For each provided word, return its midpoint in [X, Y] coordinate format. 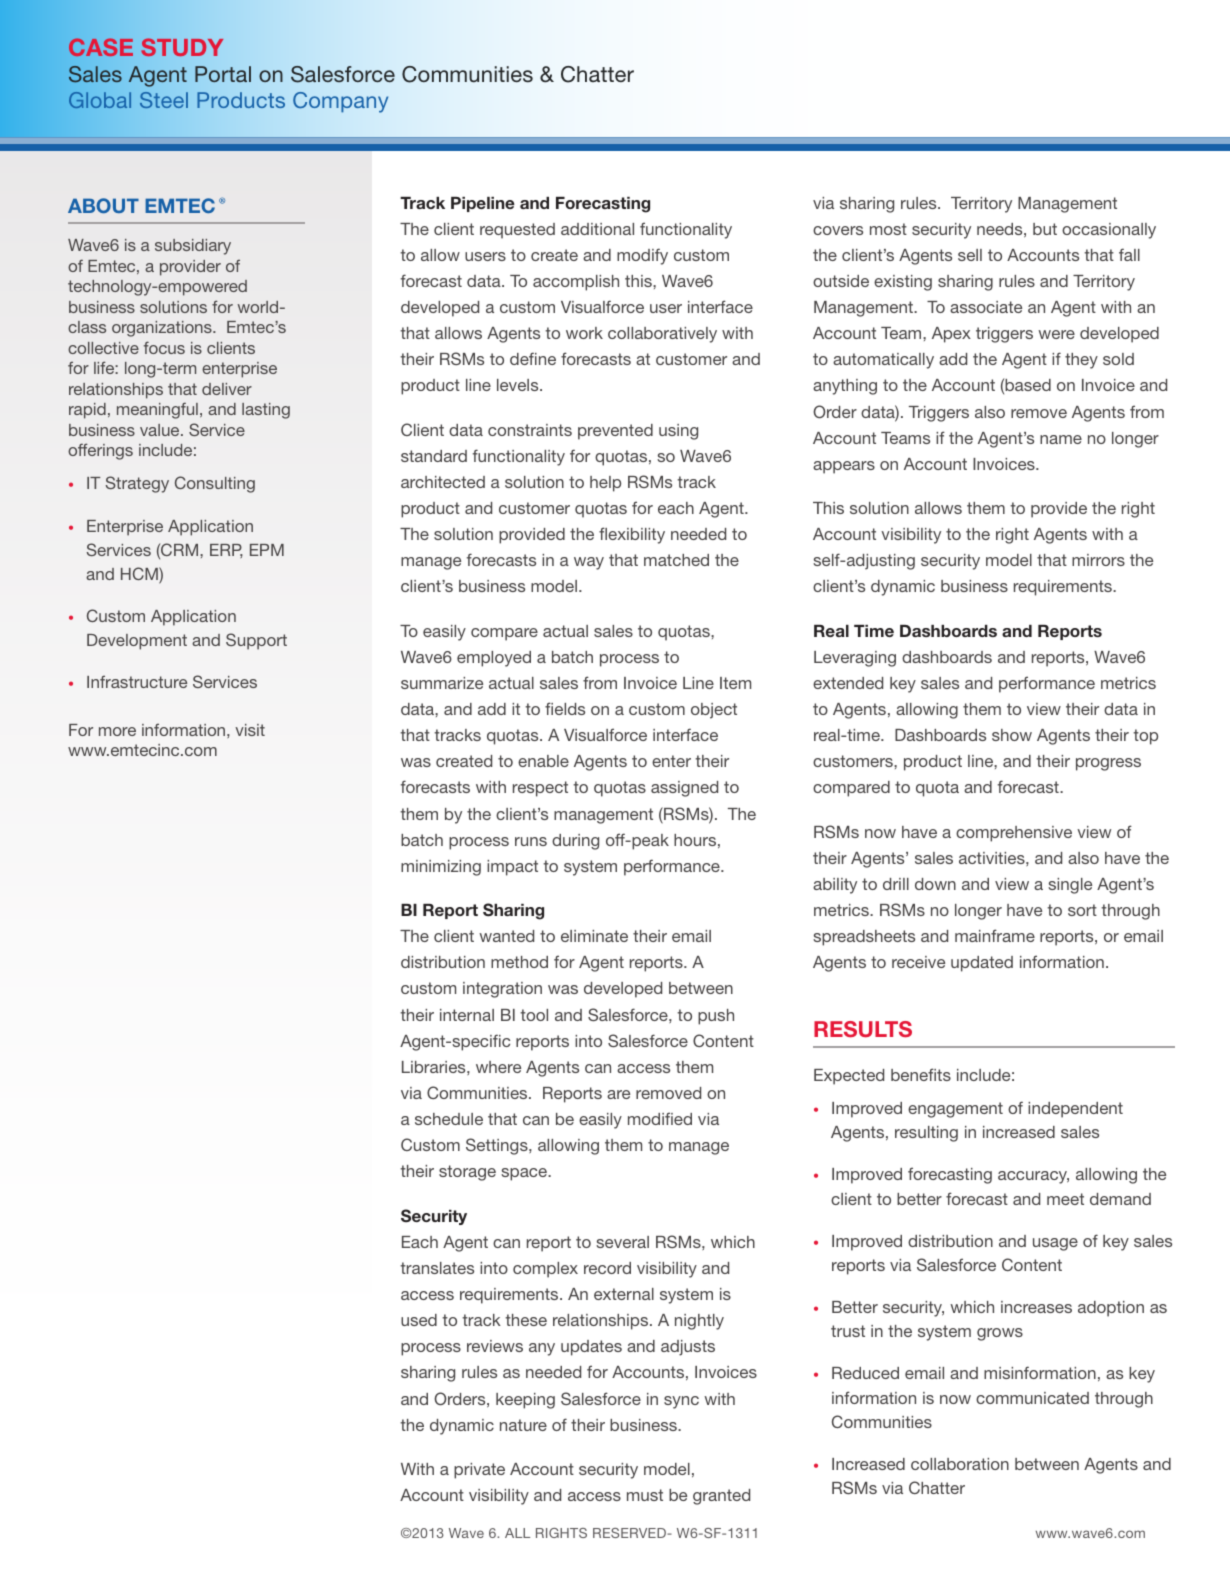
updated [982, 964]
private [479, 1471]
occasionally [1109, 231]
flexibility [632, 535]
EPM [267, 550]
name [1061, 439]
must [645, 1495]
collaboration [960, 1464]
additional [597, 229]
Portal [223, 74]
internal [467, 1015]
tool [534, 1015]
